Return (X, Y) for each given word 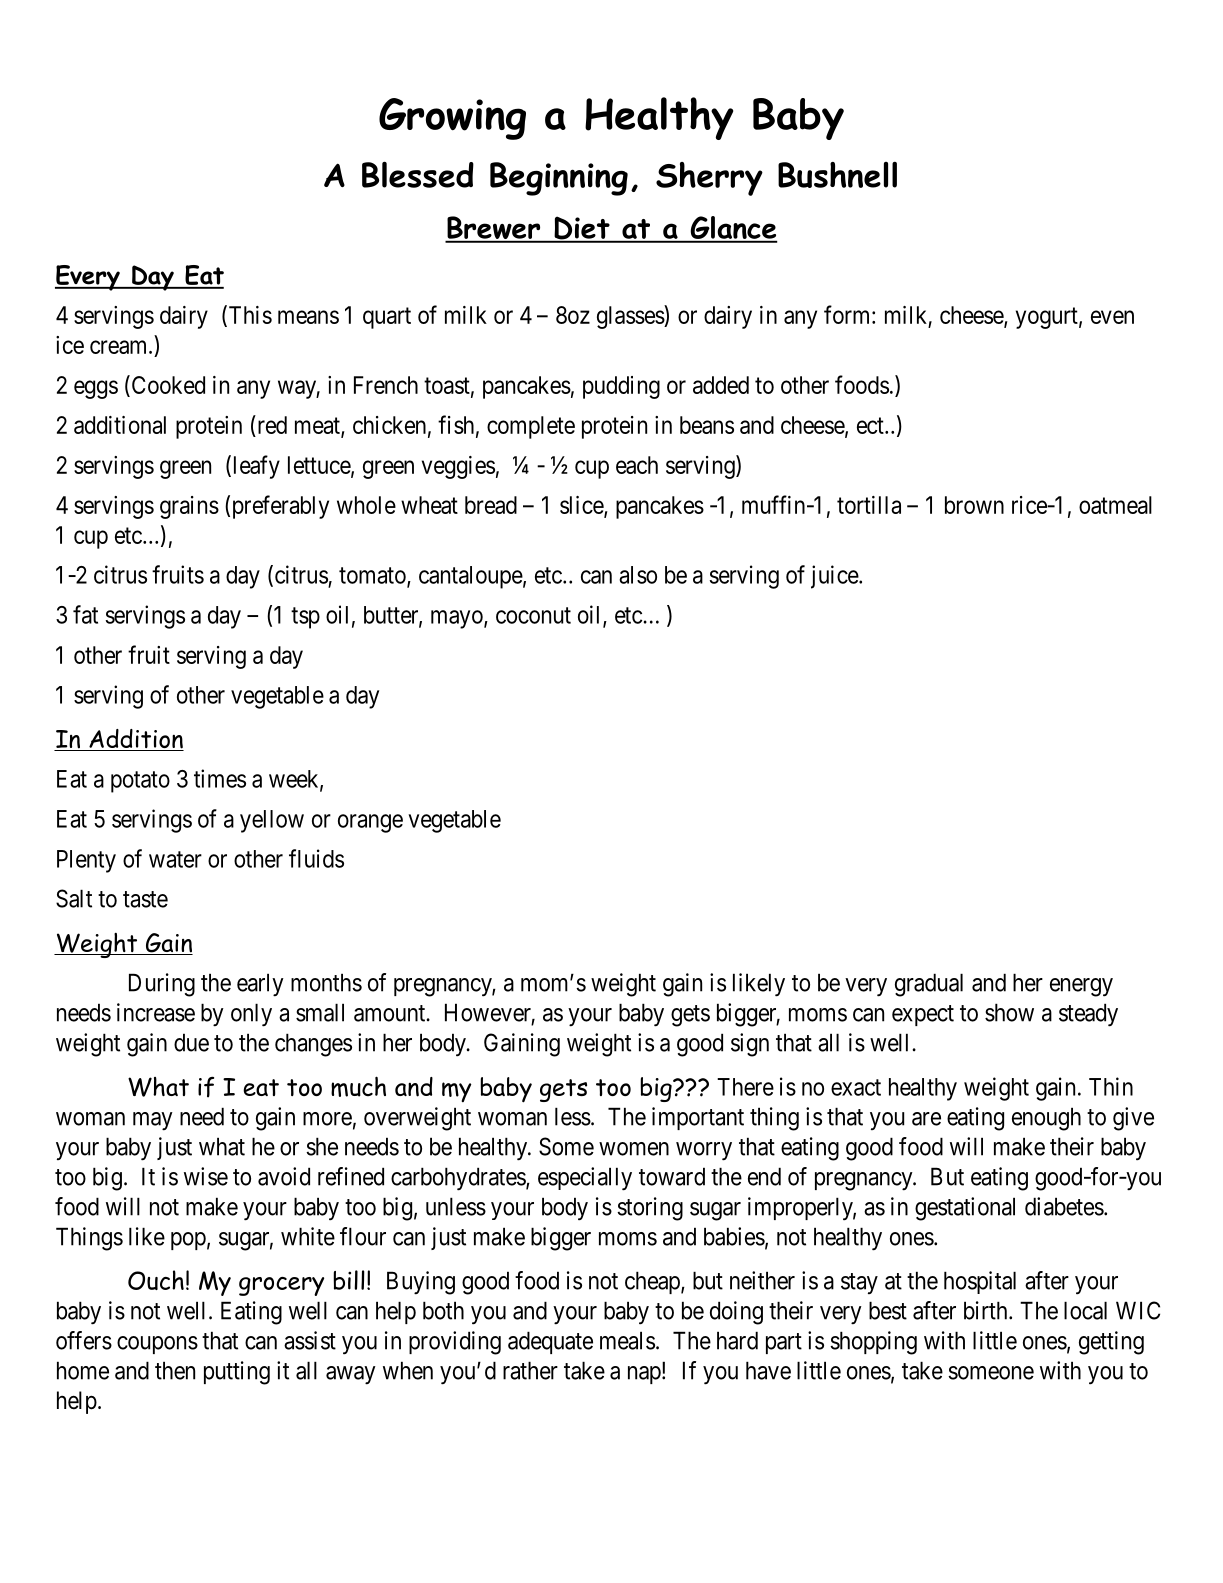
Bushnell (837, 174)
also (638, 575)
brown (974, 505)
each (637, 465)
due (191, 1042)
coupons (157, 1345)
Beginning (559, 179)
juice (835, 577)
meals (627, 1340)
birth (987, 1310)
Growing (452, 119)
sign (750, 1045)
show (1009, 1012)
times (220, 778)
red (271, 424)
